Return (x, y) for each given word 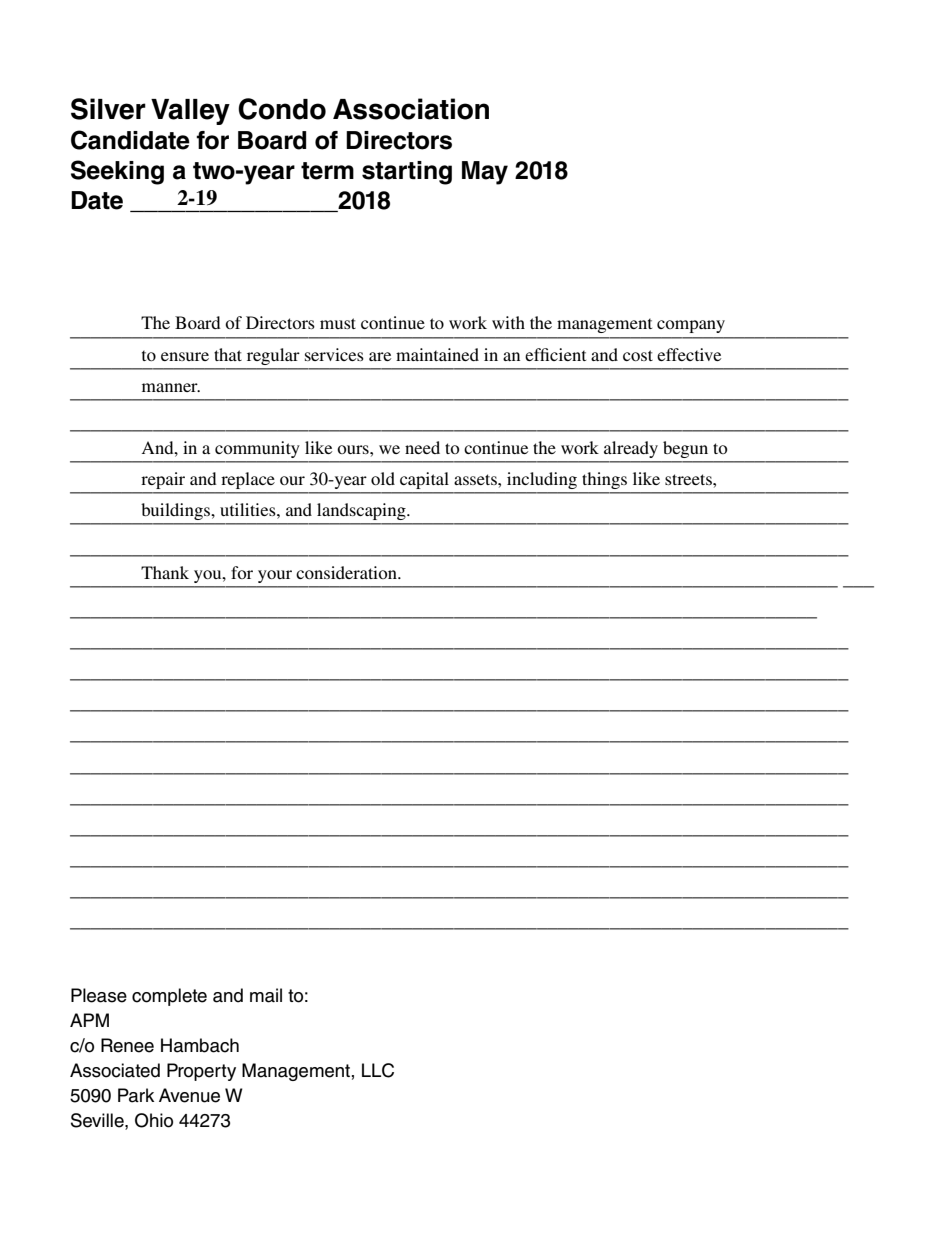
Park (136, 1095)
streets (689, 479)
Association (411, 109)
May (485, 173)
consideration (347, 572)
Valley (190, 112)
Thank (165, 572)
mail (266, 995)
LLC (378, 1070)
